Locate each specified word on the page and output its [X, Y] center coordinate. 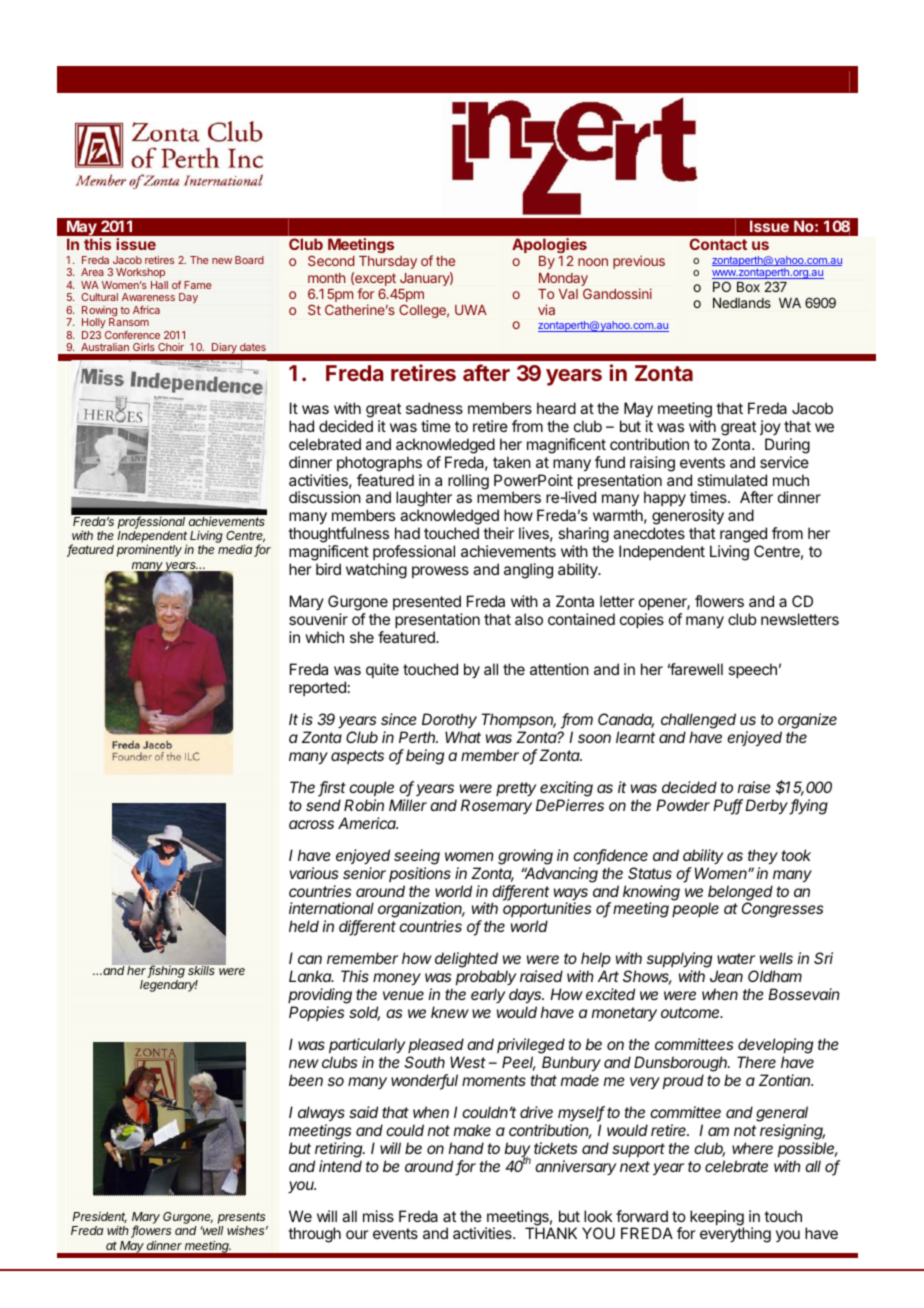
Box [748, 287]
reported [317, 688]
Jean [726, 976]
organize [807, 721]
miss [378, 1216]
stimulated [732, 480]
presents [243, 1219]
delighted [467, 961]
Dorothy [449, 721]
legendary [169, 986]
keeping [717, 1219]
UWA [471, 310]
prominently [149, 550]
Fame [198, 285]
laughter [424, 500]
